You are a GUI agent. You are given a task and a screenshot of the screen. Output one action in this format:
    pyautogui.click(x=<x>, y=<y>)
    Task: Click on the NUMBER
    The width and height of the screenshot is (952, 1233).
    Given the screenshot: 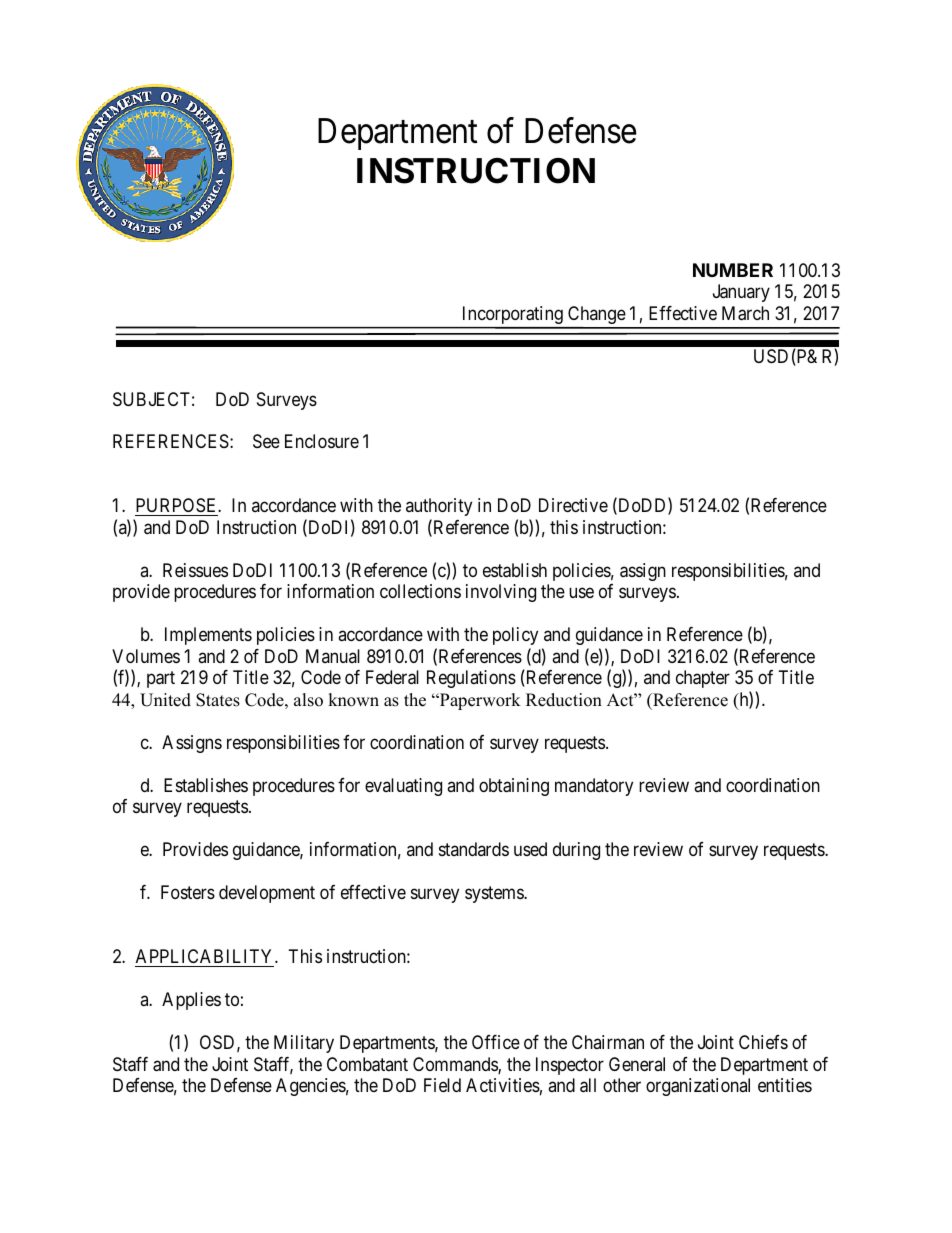 What is the action you would take?
    pyautogui.click(x=733, y=270)
